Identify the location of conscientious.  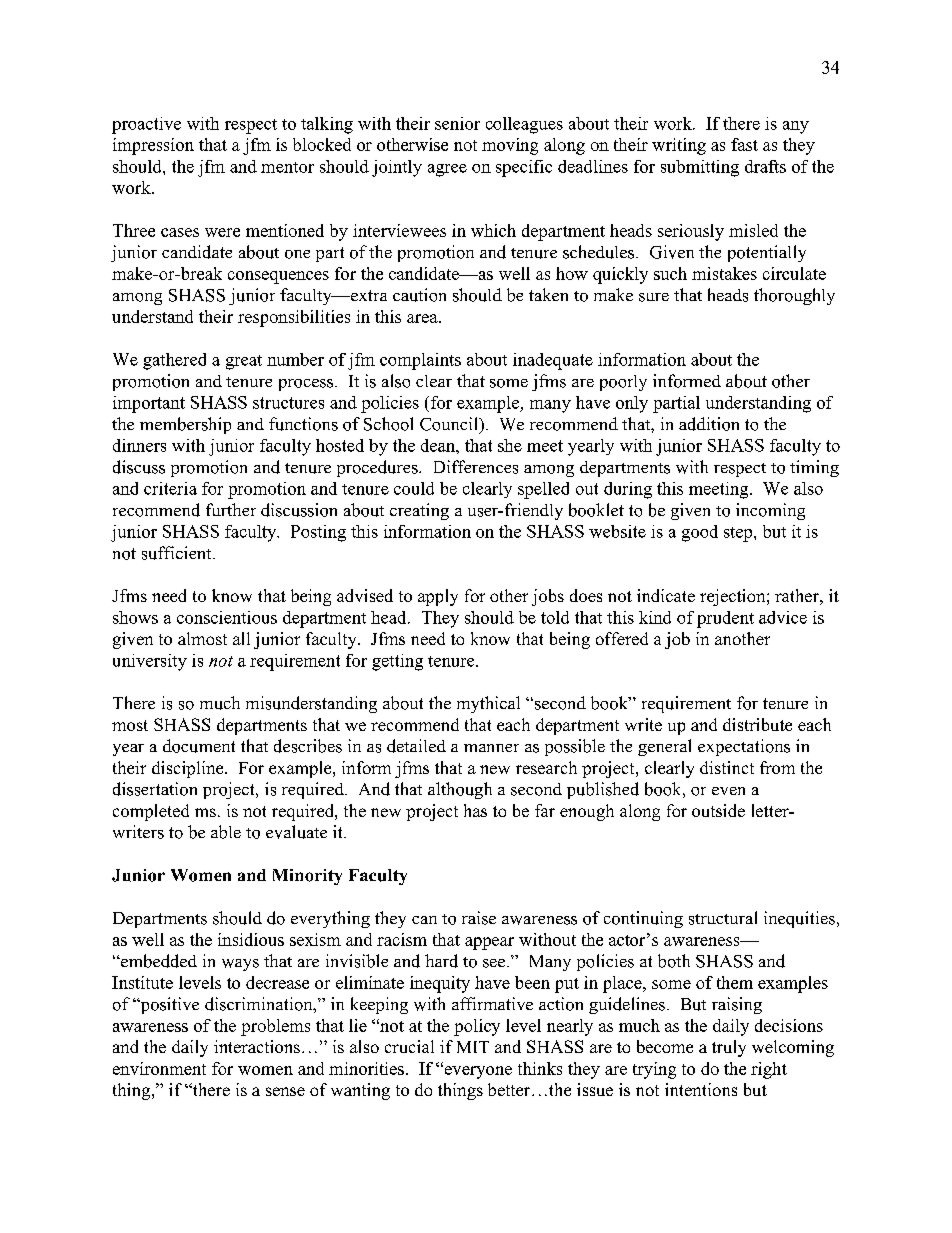
(227, 617).
